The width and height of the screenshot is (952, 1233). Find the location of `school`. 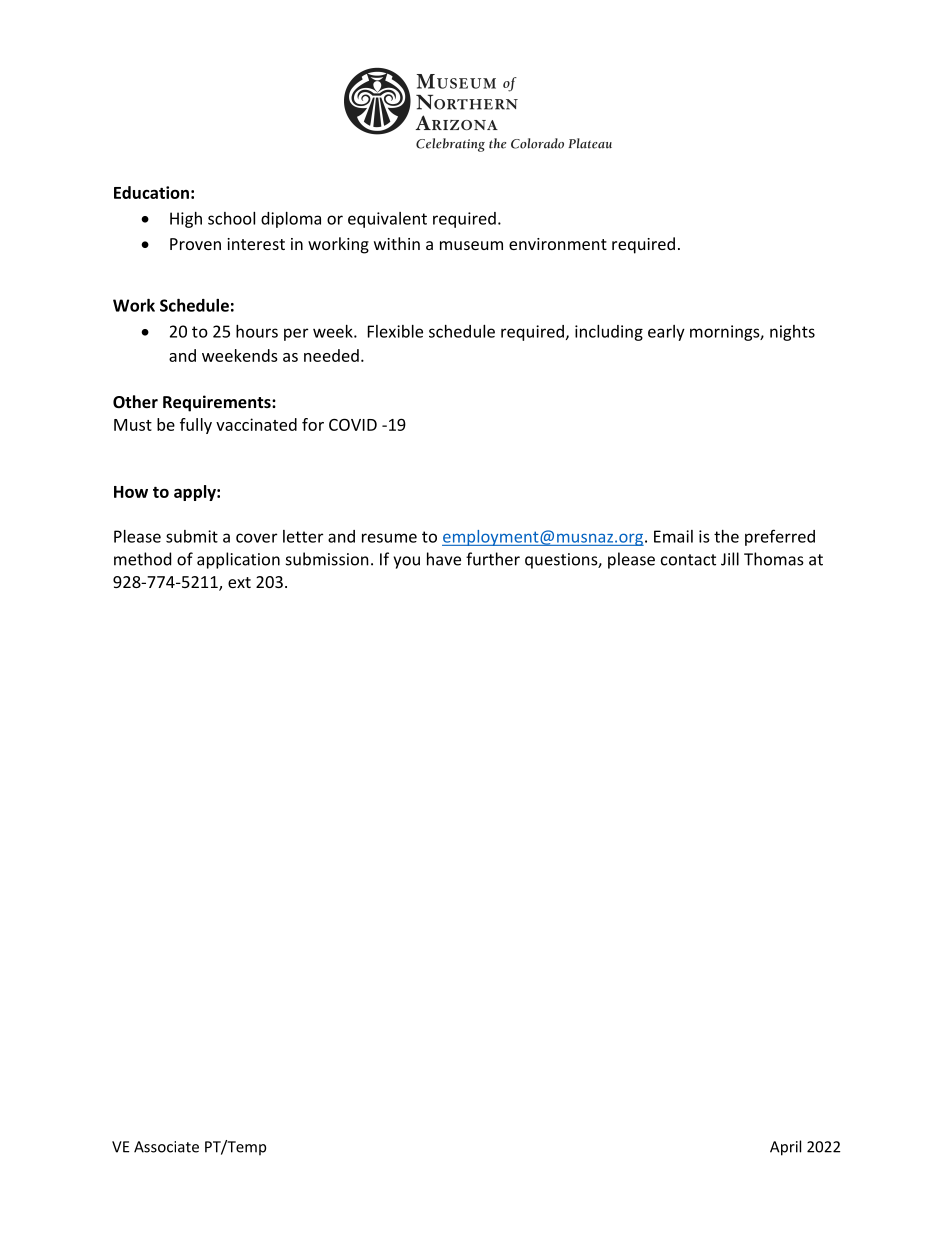

school is located at coordinates (231, 218).
